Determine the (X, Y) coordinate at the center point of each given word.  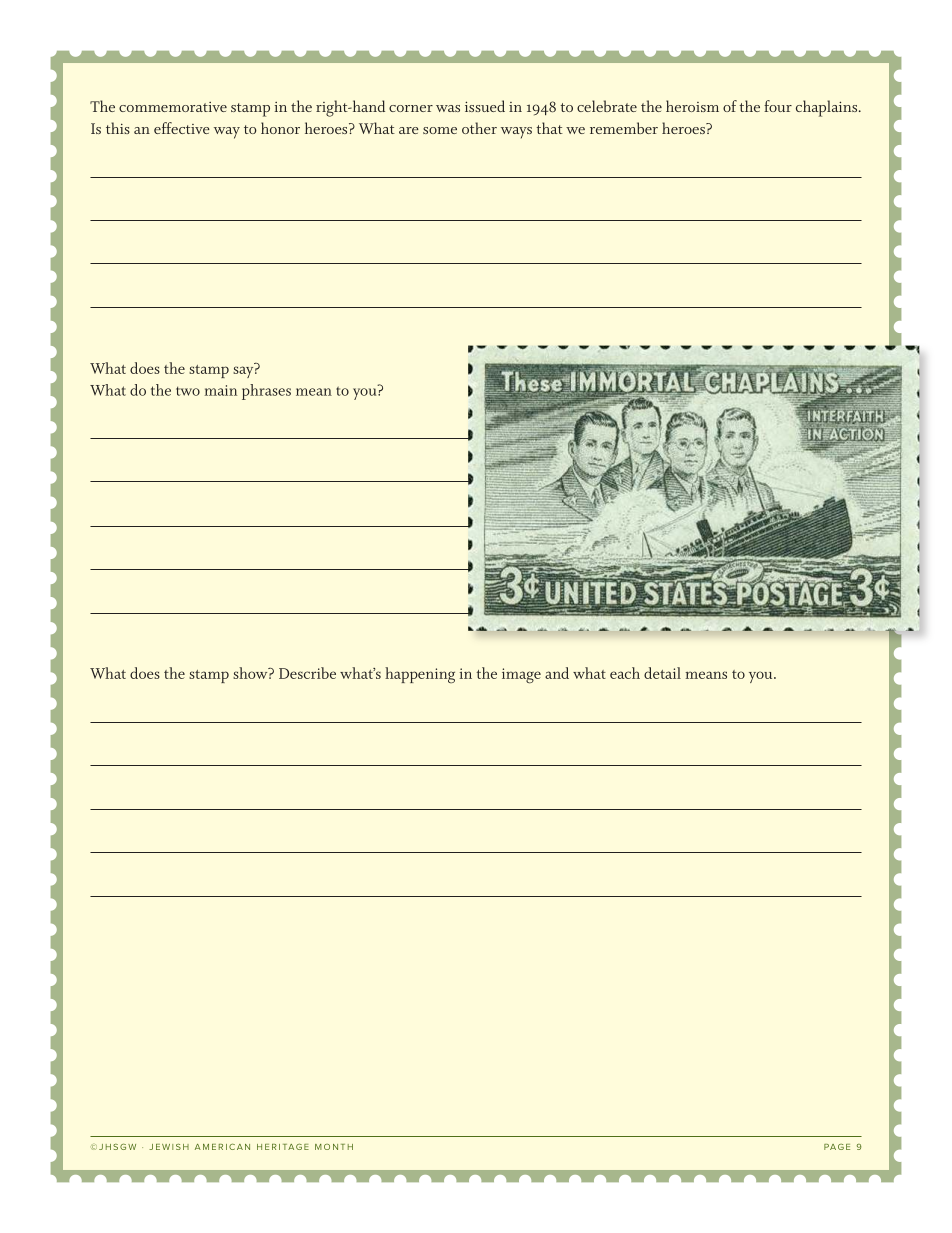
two (188, 391)
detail (662, 673)
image (521, 676)
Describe (307, 673)
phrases (266, 392)
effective (182, 128)
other (479, 128)
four (778, 106)
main (221, 390)
